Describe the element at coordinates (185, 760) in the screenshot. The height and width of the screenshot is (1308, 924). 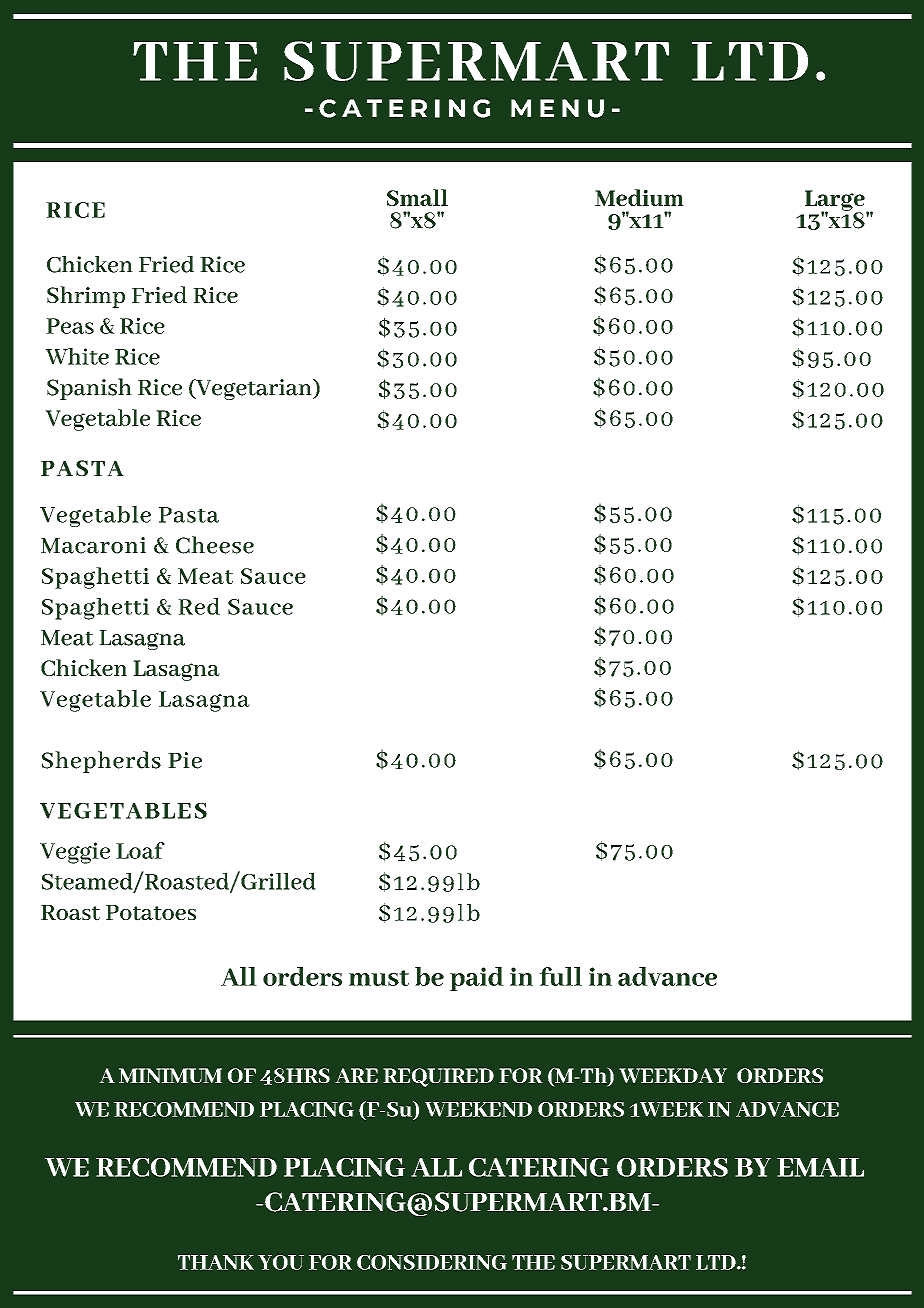
I see `Pie` at that location.
